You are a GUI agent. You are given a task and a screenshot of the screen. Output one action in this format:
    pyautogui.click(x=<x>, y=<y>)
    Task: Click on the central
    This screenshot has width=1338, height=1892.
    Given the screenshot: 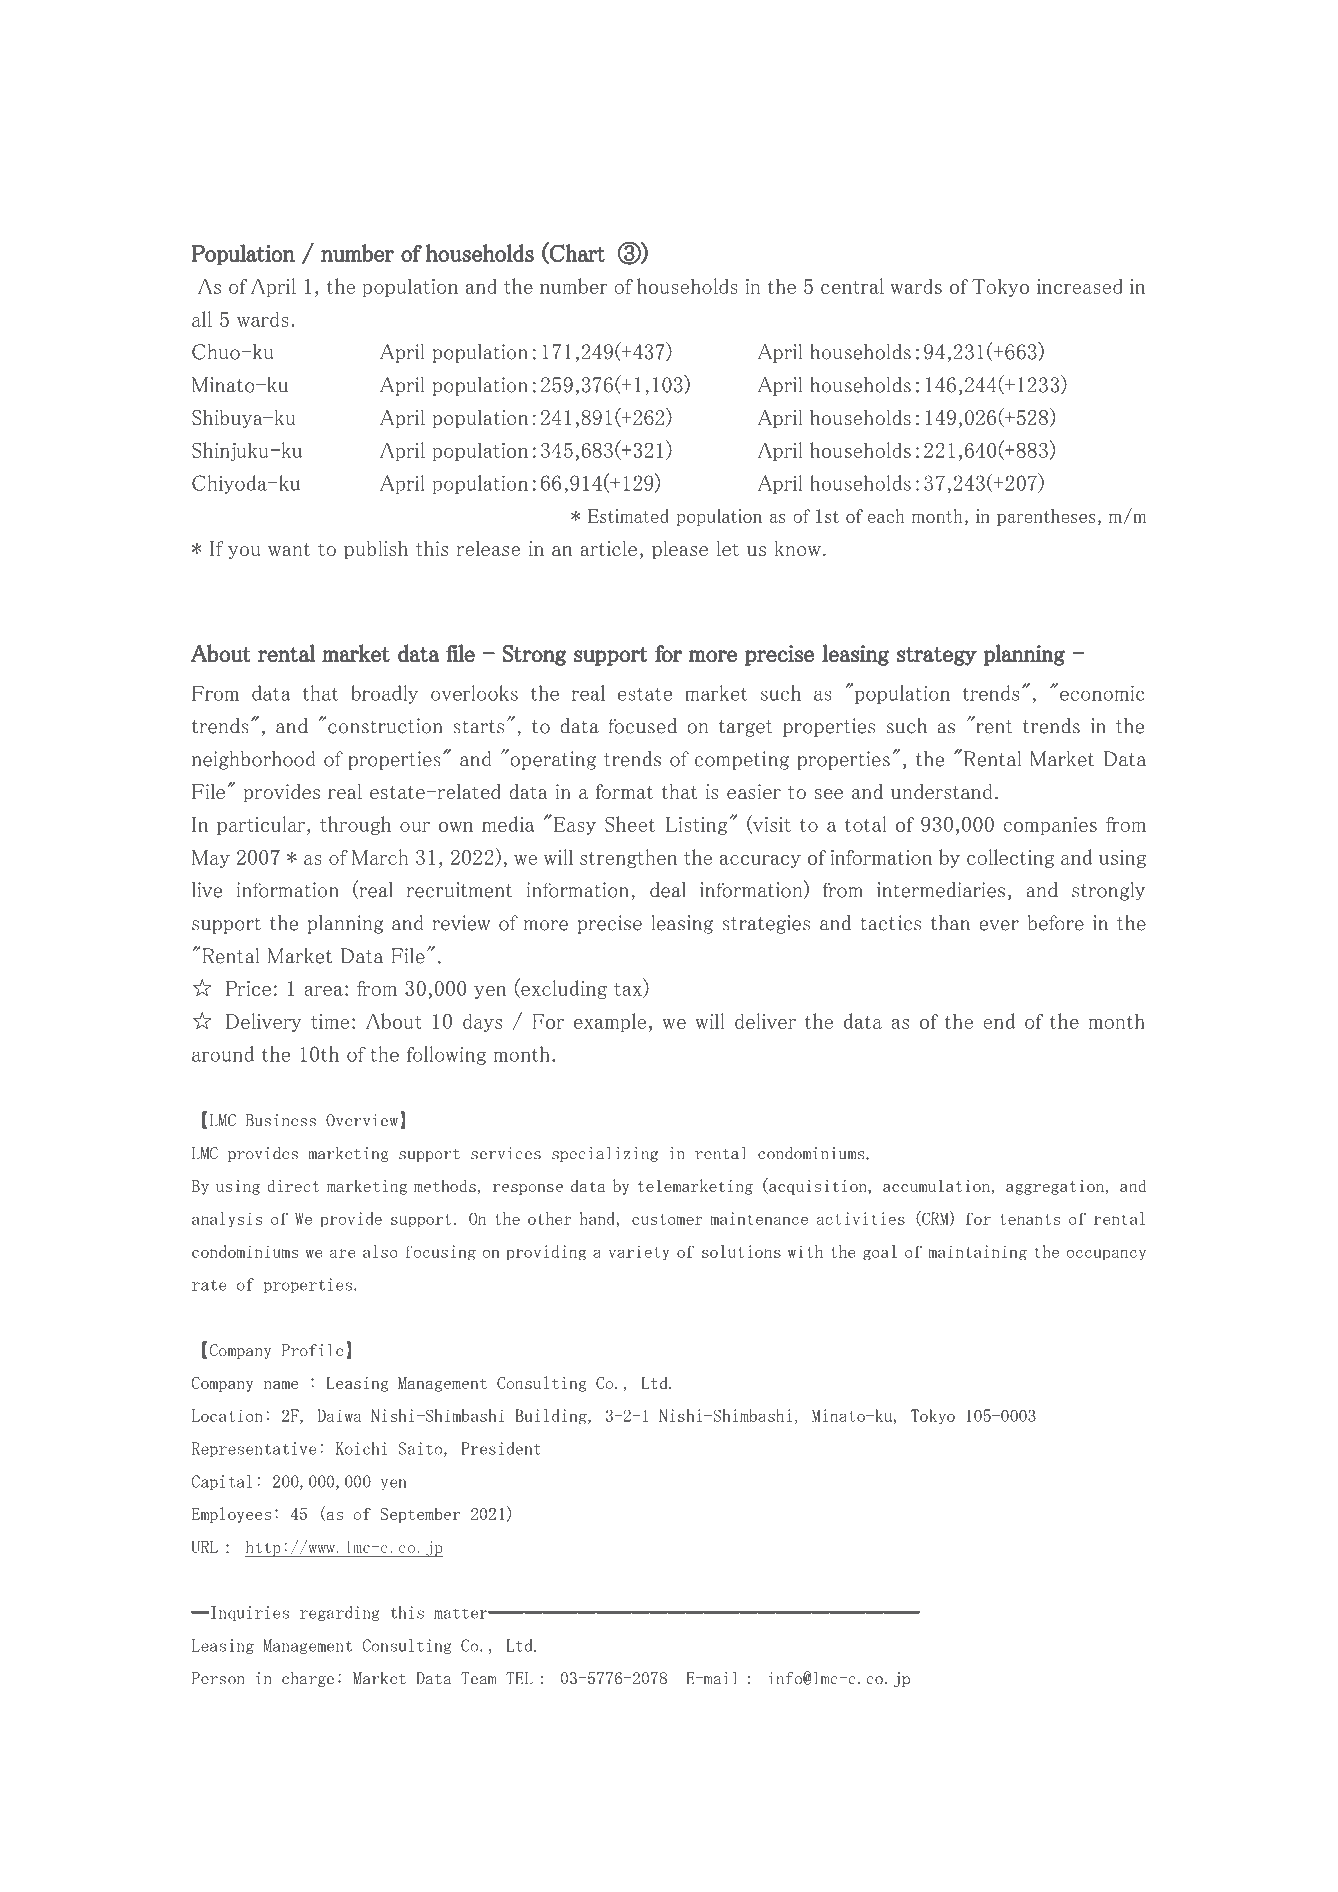 What is the action you would take?
    pyautogui.click(x=852, y=286)
